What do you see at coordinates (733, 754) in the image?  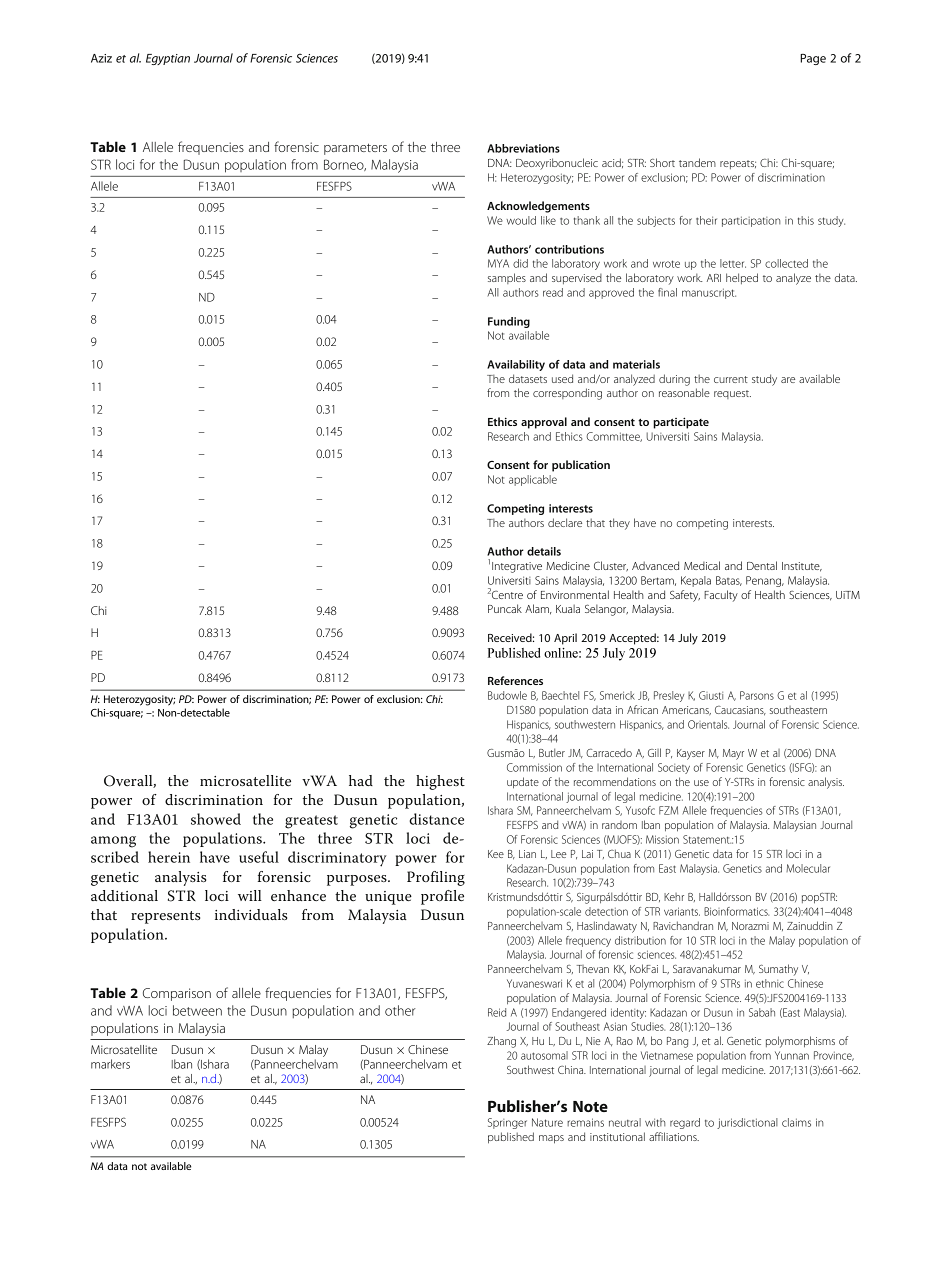 I see `Mayr` at bounding box center [733, 754].
